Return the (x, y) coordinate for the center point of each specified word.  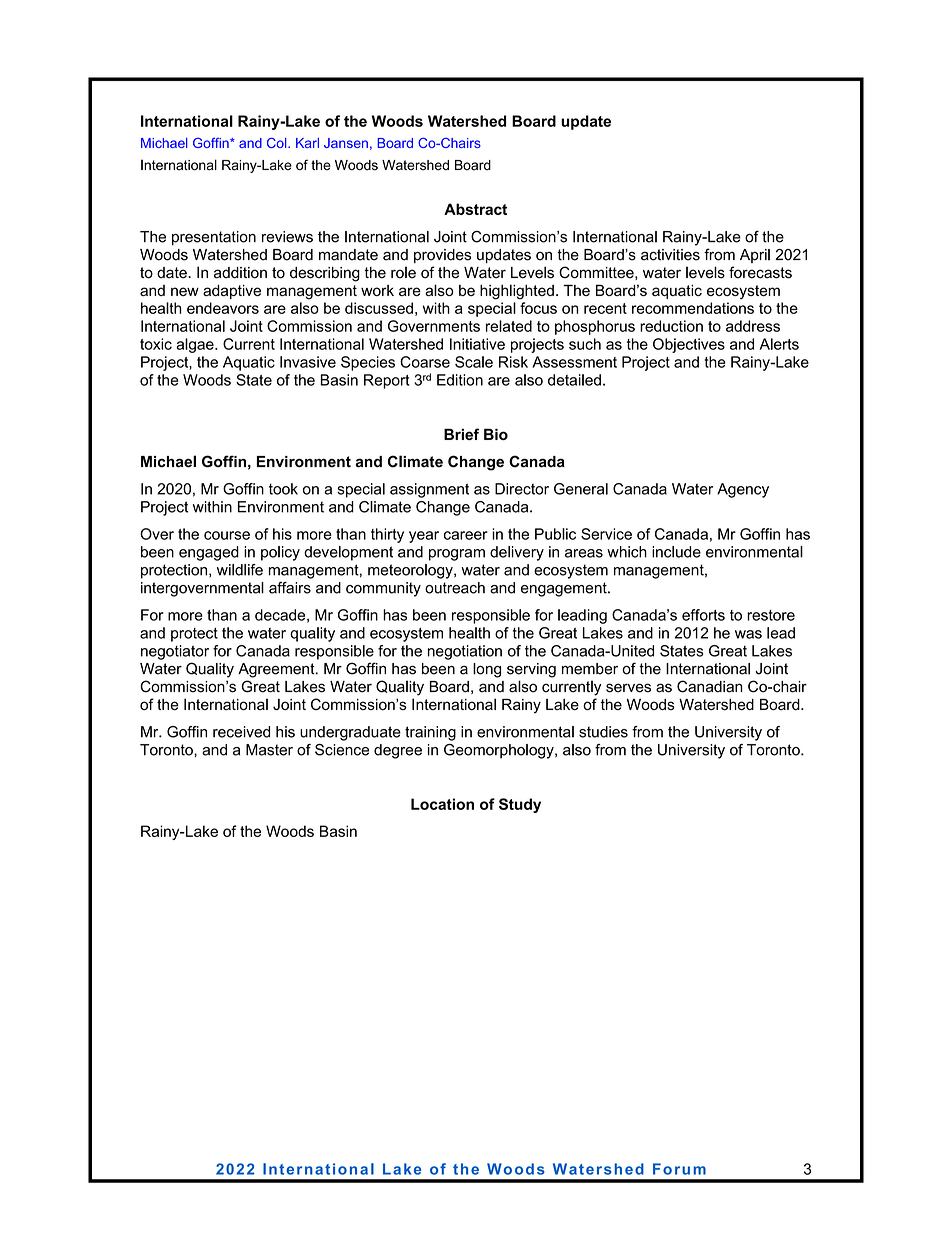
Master (269, 750)
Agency (743, 490)
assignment (429, 490)
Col (278, 142)
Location (442, 804)
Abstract (475, 209)
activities (670, 255)
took (283, 489)
